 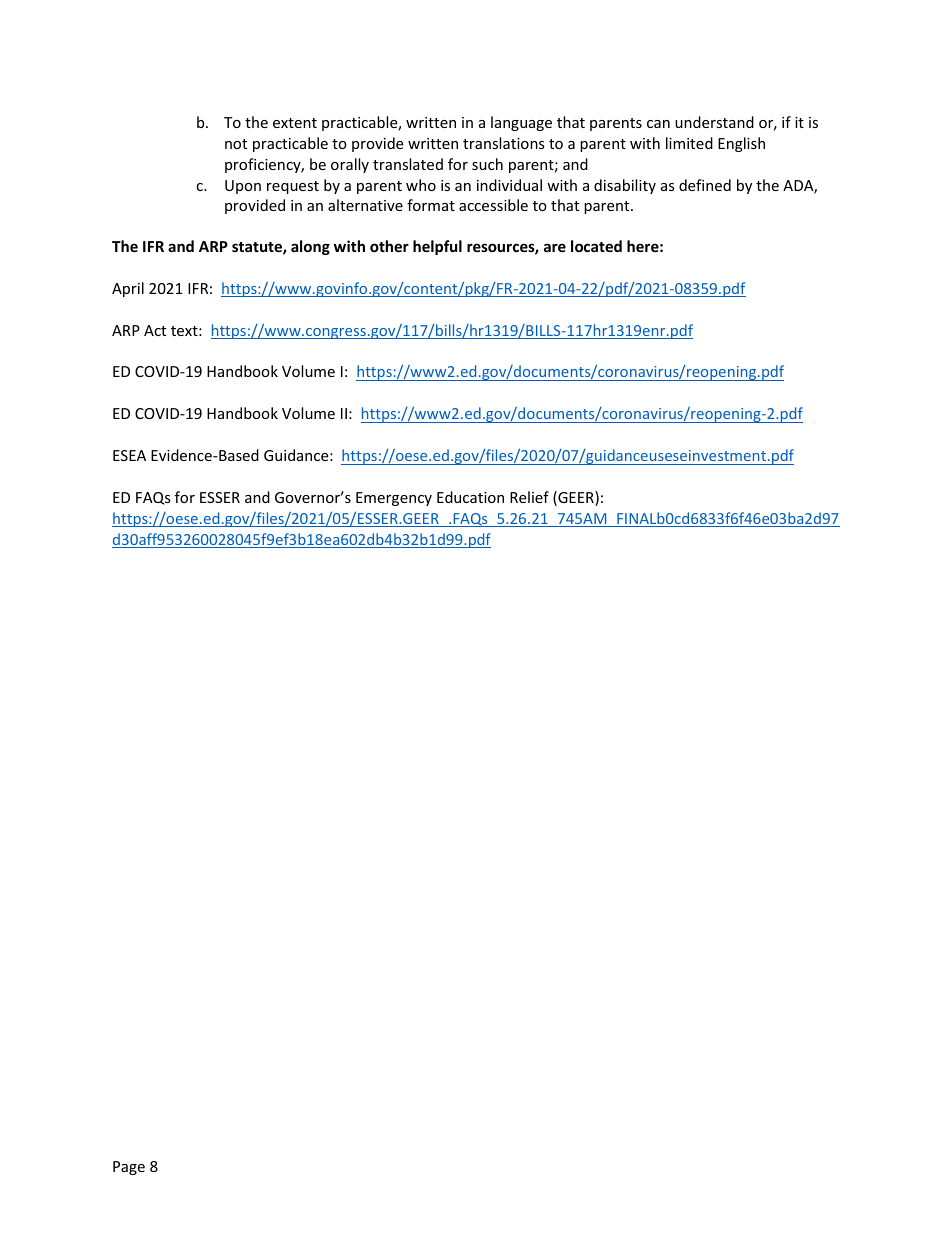 What do you see at coordinates (129, 455) in the image?
I see `ESEA` at bounding box center [129, 455].
